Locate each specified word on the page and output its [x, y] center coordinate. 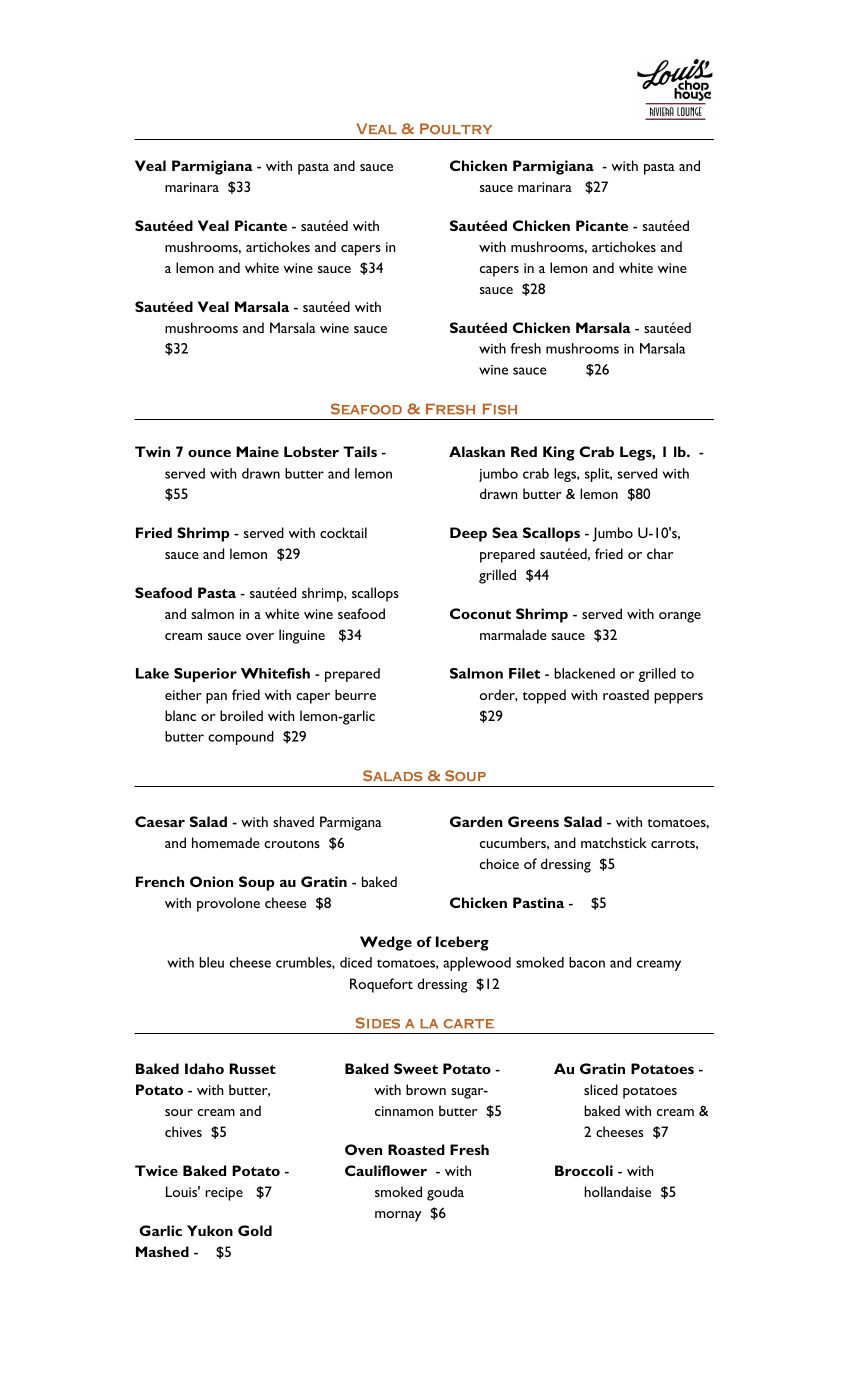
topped [544, 696]
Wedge [386, 943]
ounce [209, 453]
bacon [587, 962]
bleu [211, 962]
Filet [524, 673]
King [559, 453]
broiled [241, 715]
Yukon [210, 1230]
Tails [360, 451]
